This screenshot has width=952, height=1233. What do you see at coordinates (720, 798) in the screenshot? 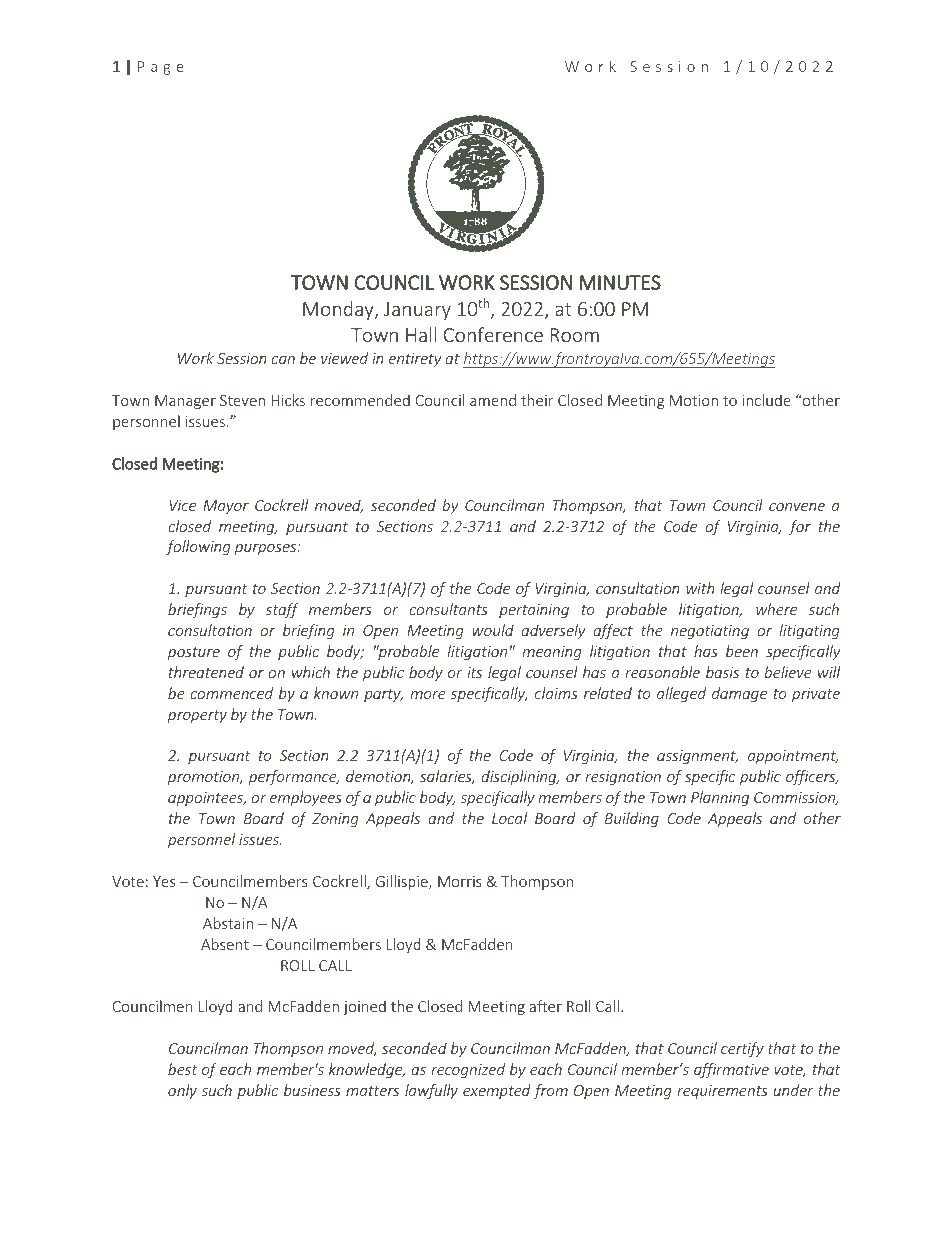
I see `Planning` at bounding box center [720, 798].
